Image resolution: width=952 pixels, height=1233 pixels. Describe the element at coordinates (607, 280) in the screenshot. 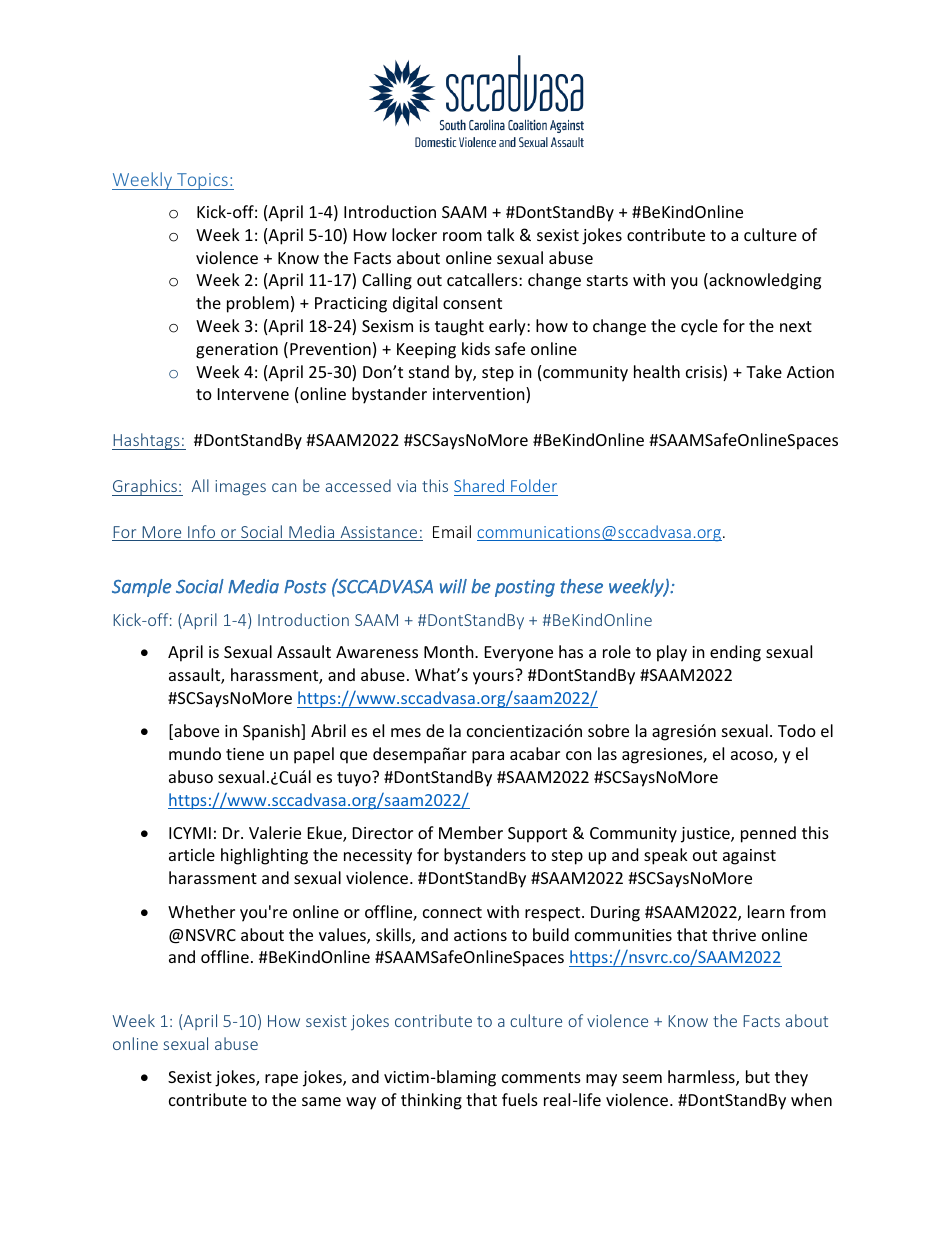

I see `starts` at that location.
